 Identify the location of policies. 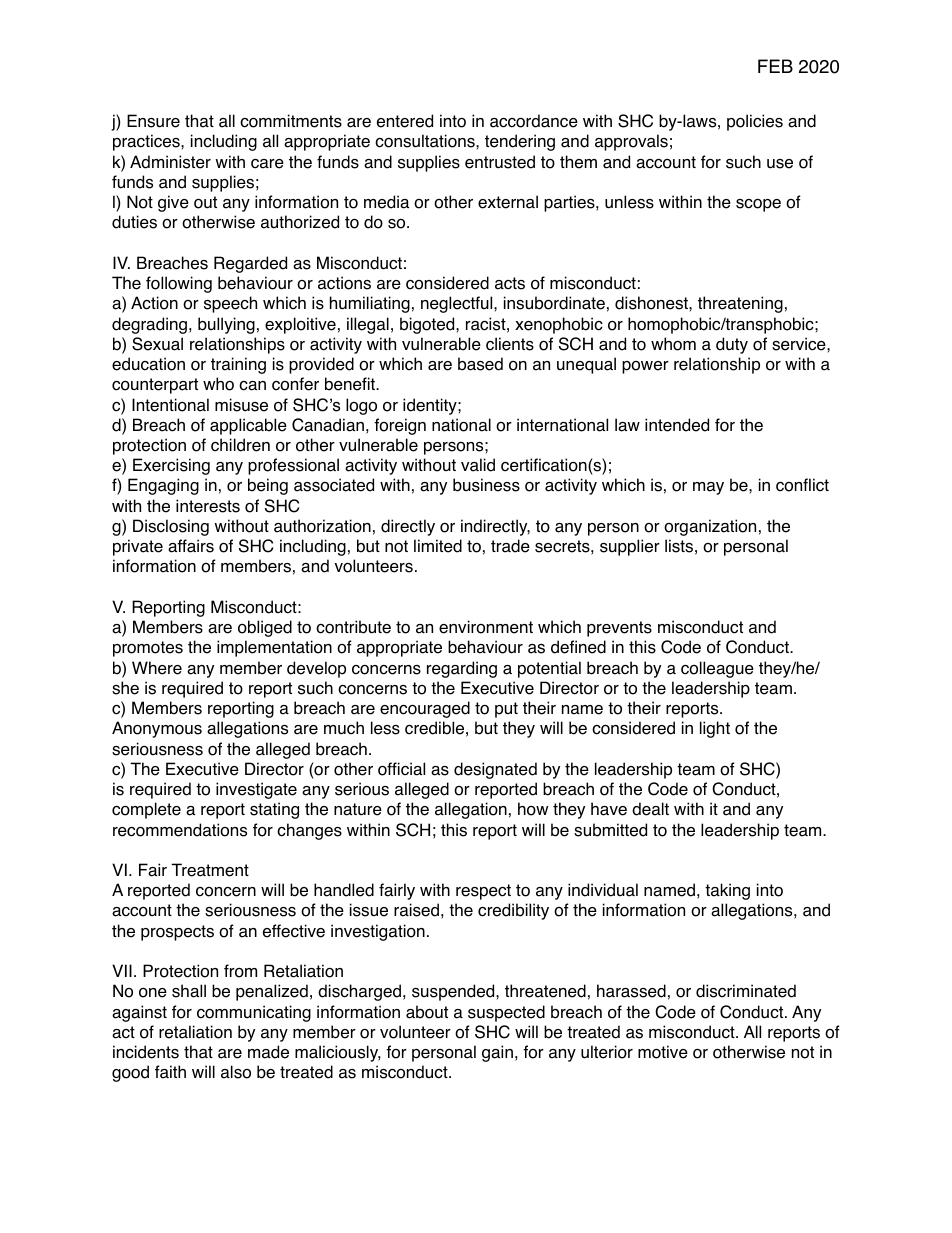
(755, 122).
